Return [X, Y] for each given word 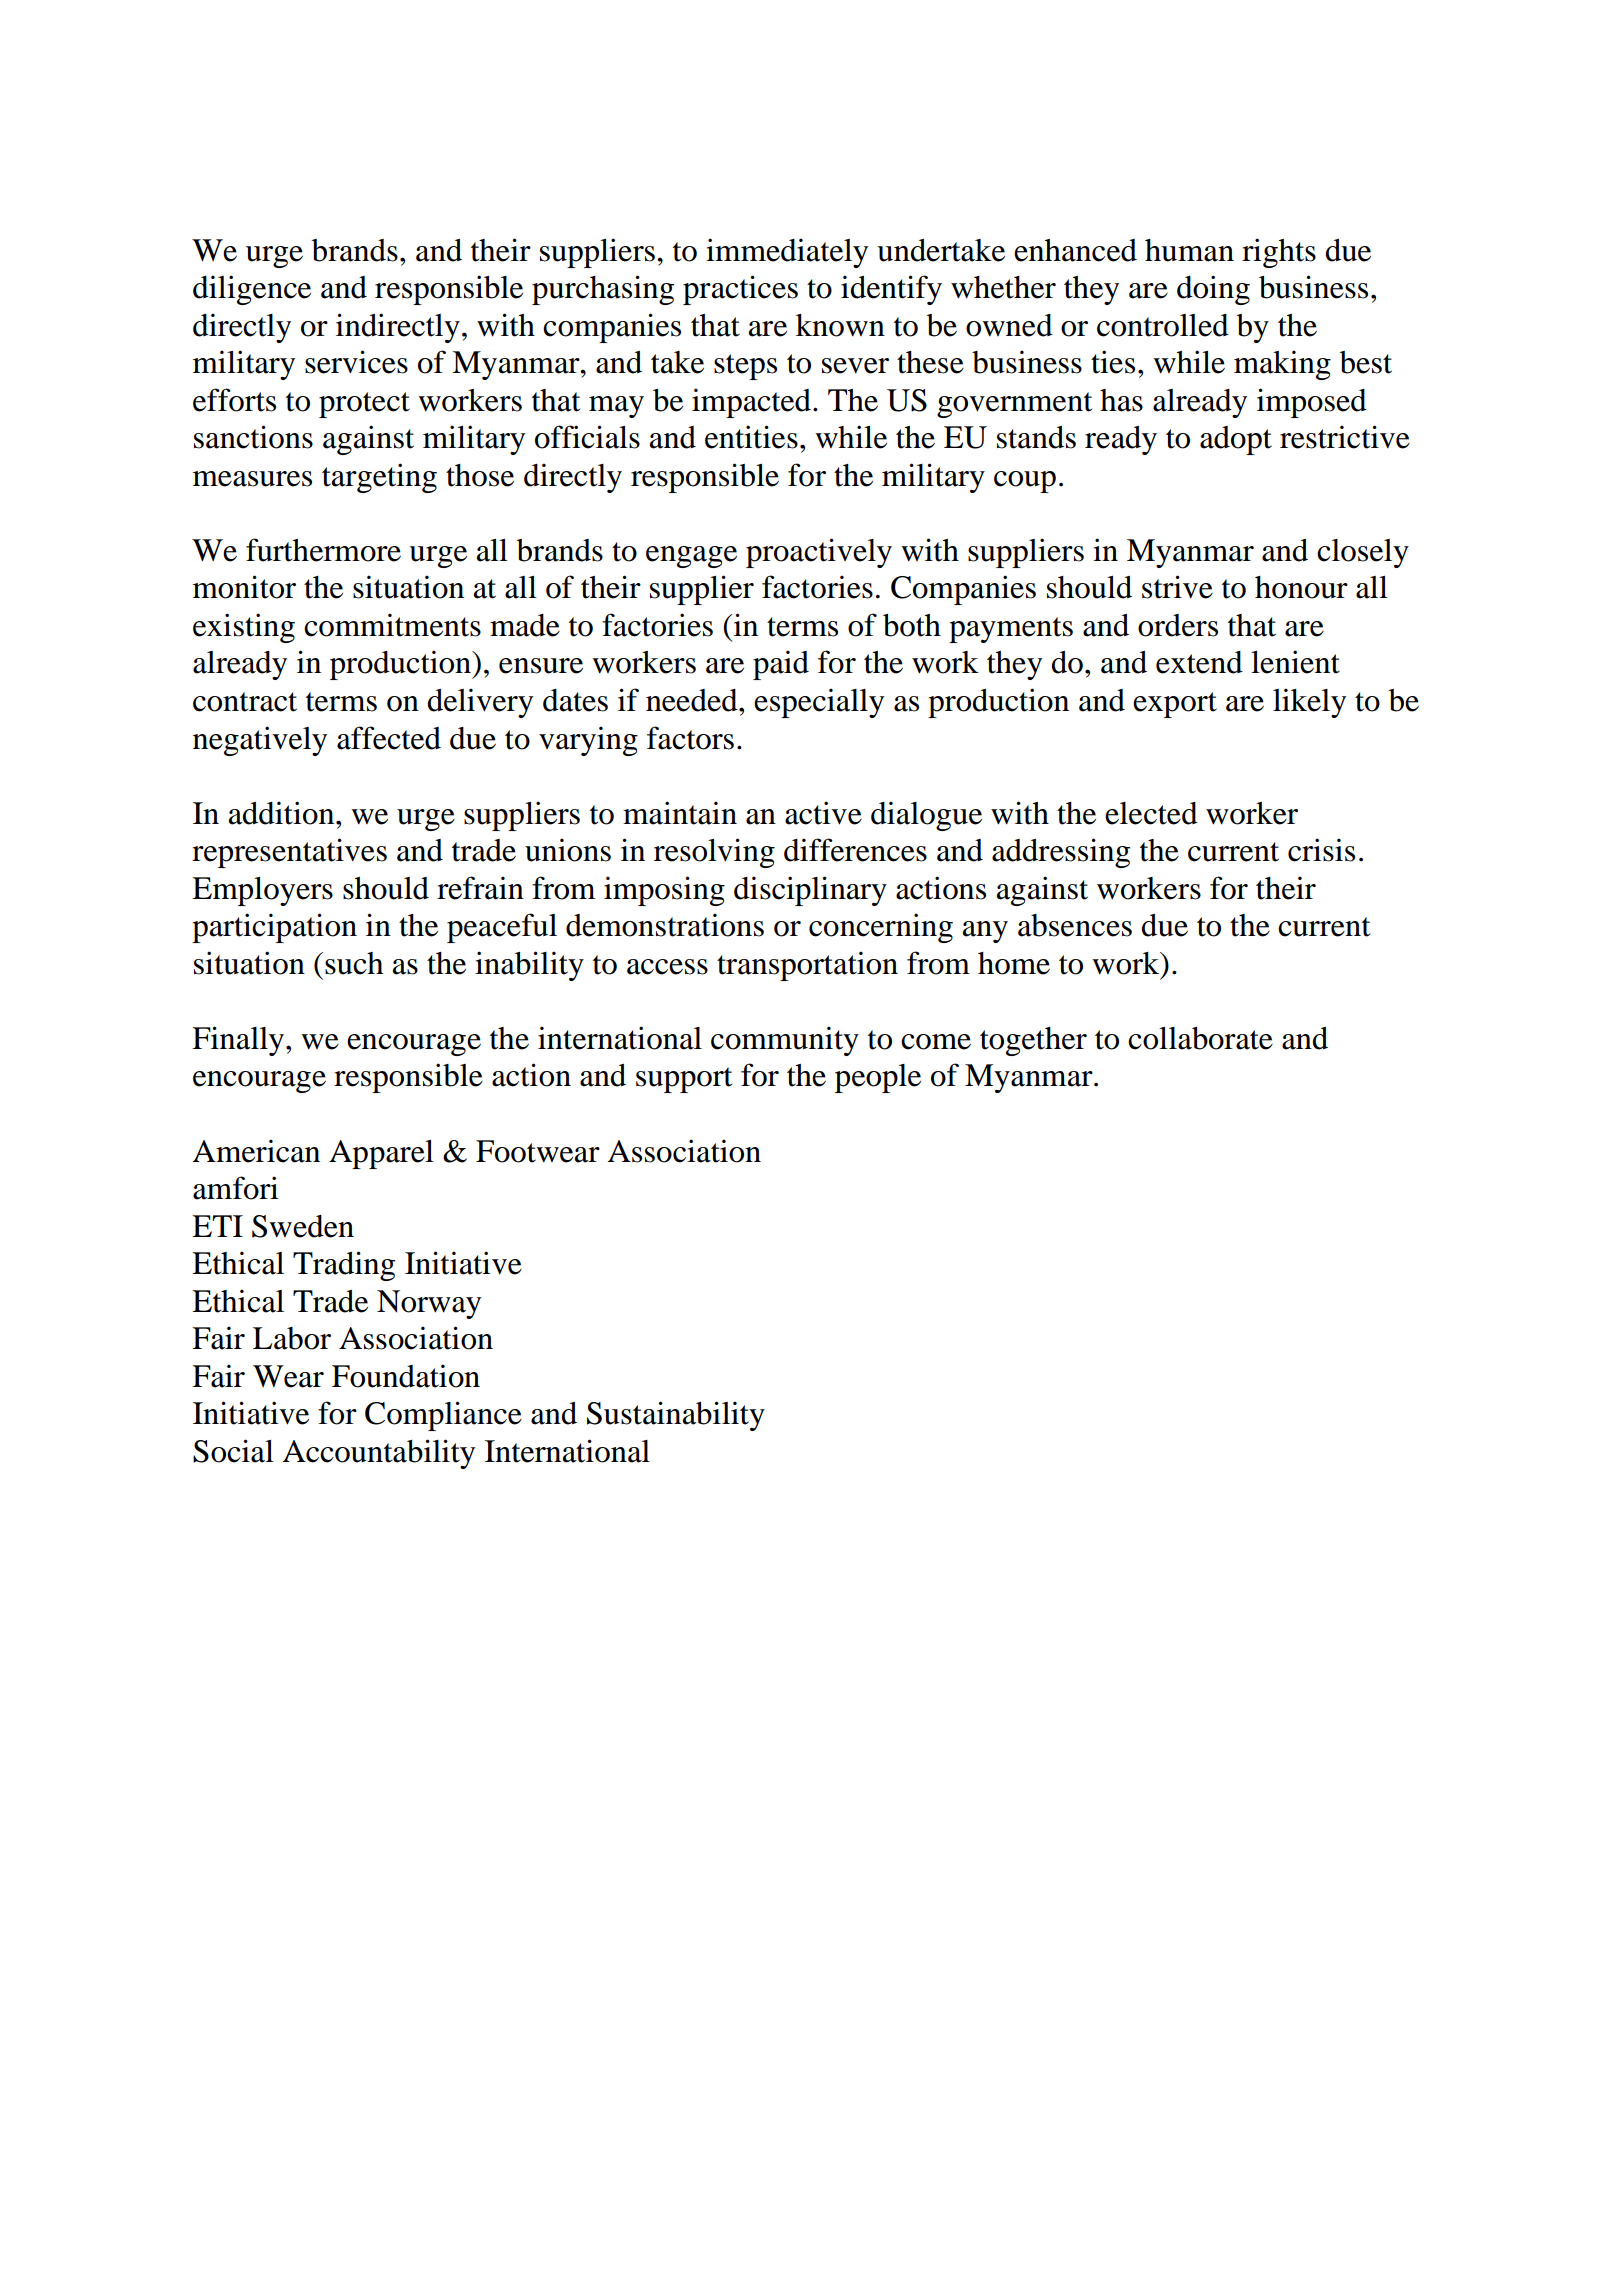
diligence [252, 290]
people [878, 1078]
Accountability [379, 1454]
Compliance [443, 1416]
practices [740, 290]
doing [1213, 290]
